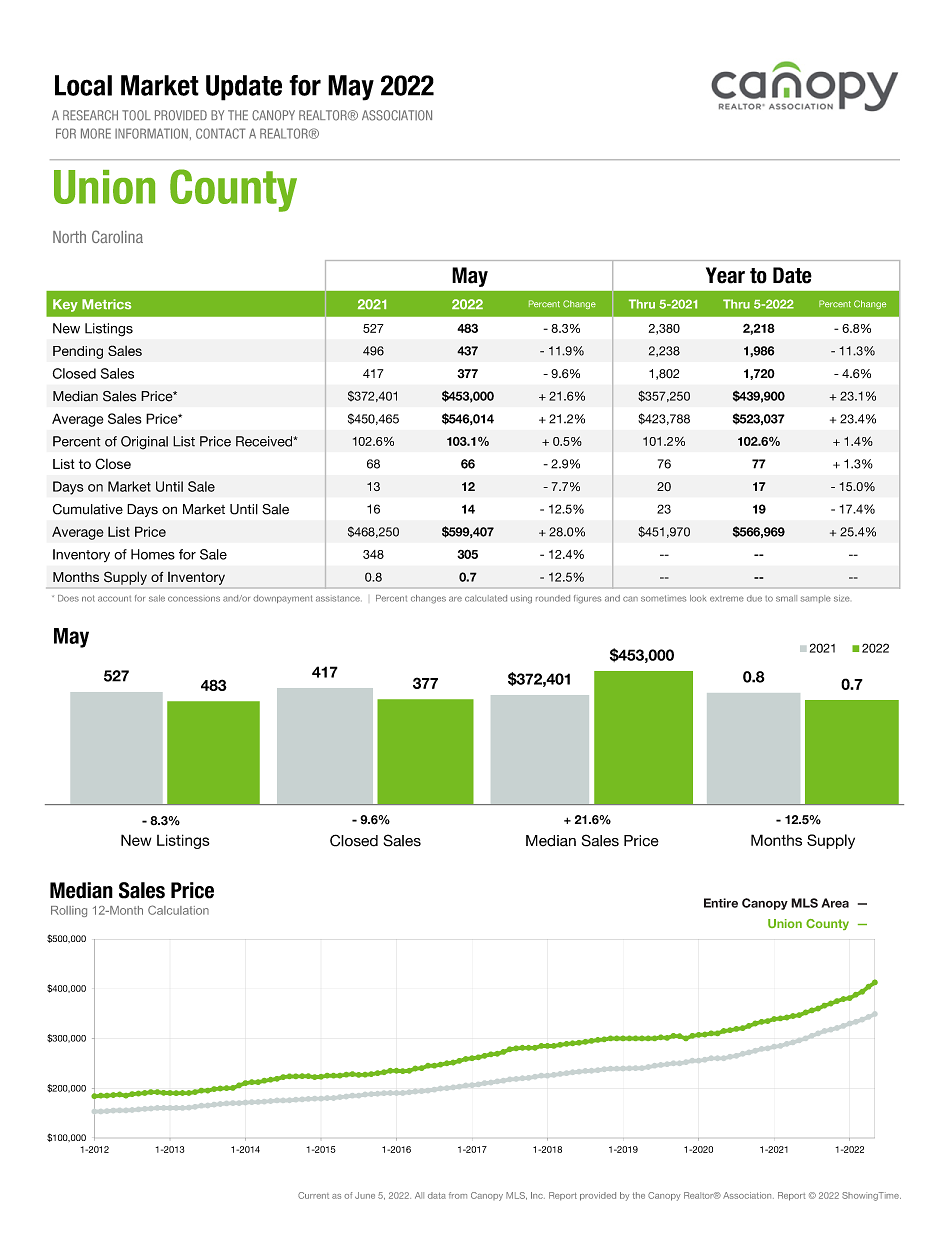  What do you see at coordinates (151, 133) in the document?
I see `INFORMATION` at bounding box center [151, 133].
